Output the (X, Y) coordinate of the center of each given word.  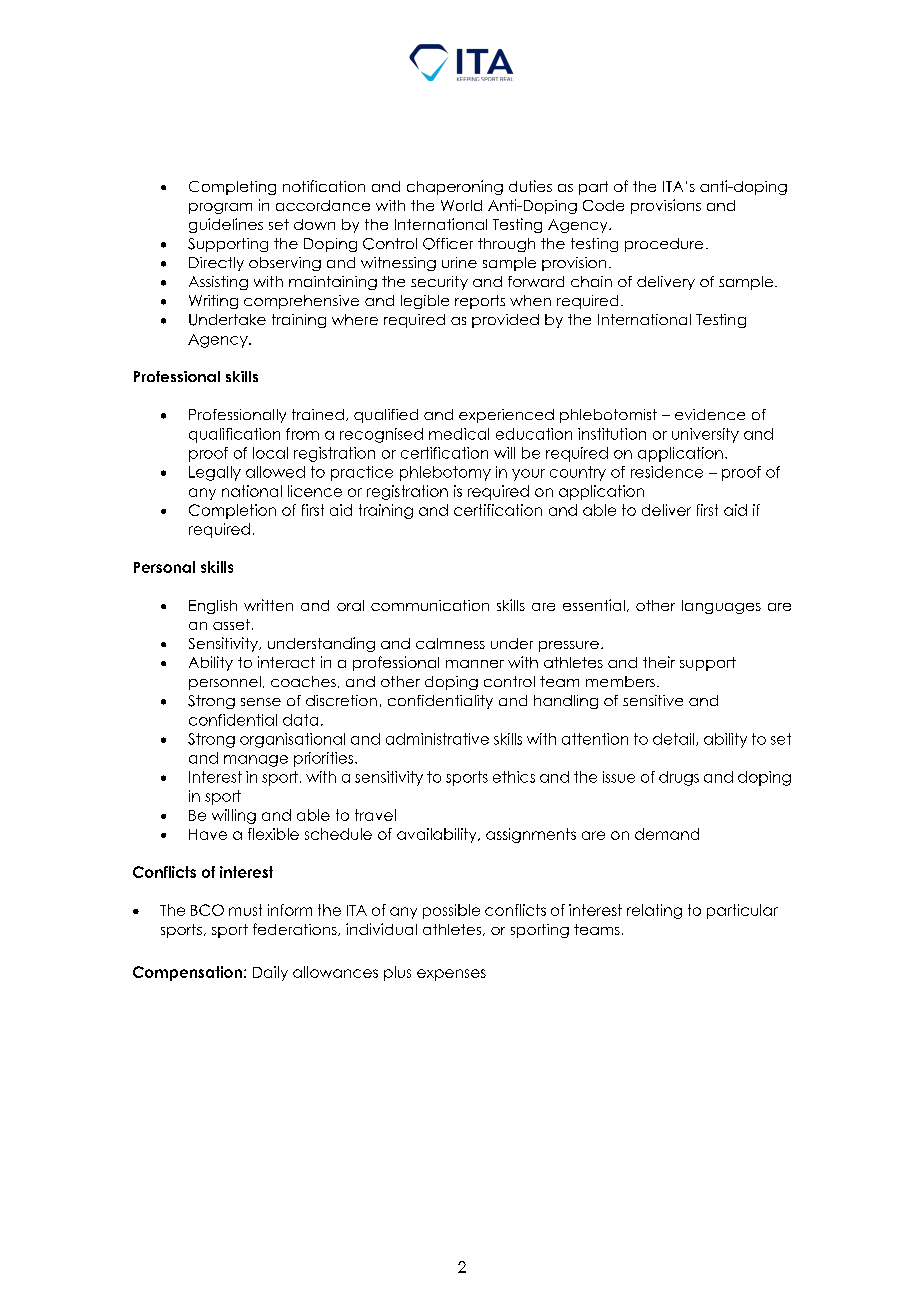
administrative (437, 739)
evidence (710, 414)
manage (256, 761)
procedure (664, 245)
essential (594, 605)
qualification (234, 435)
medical (459, 434)
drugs (679, 778)
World (461, 205)
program (220, 208)
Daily (270, 973)
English (213, 607)
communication (430, 605)
